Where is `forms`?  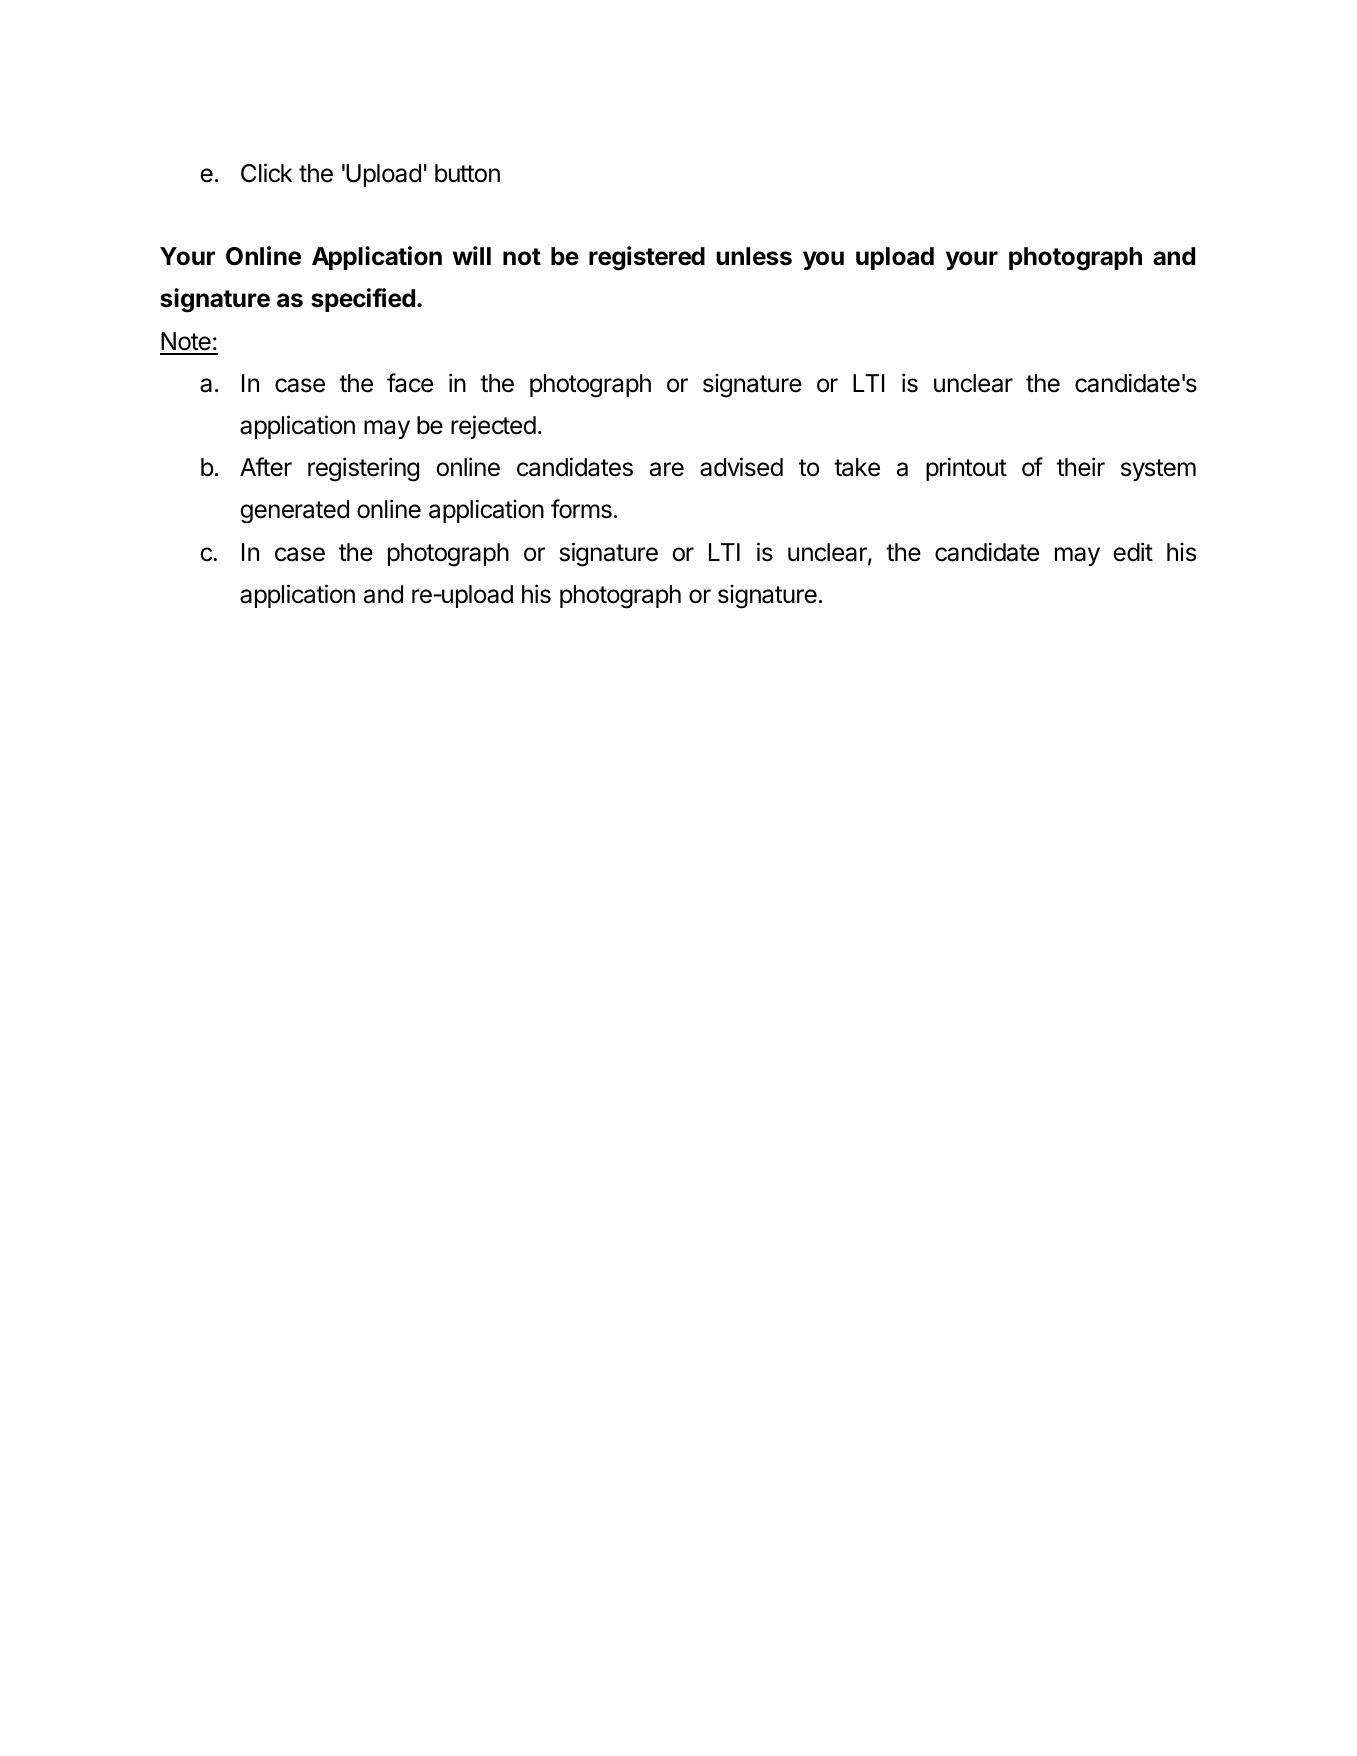 forms is located at coordinates (581, 509).
